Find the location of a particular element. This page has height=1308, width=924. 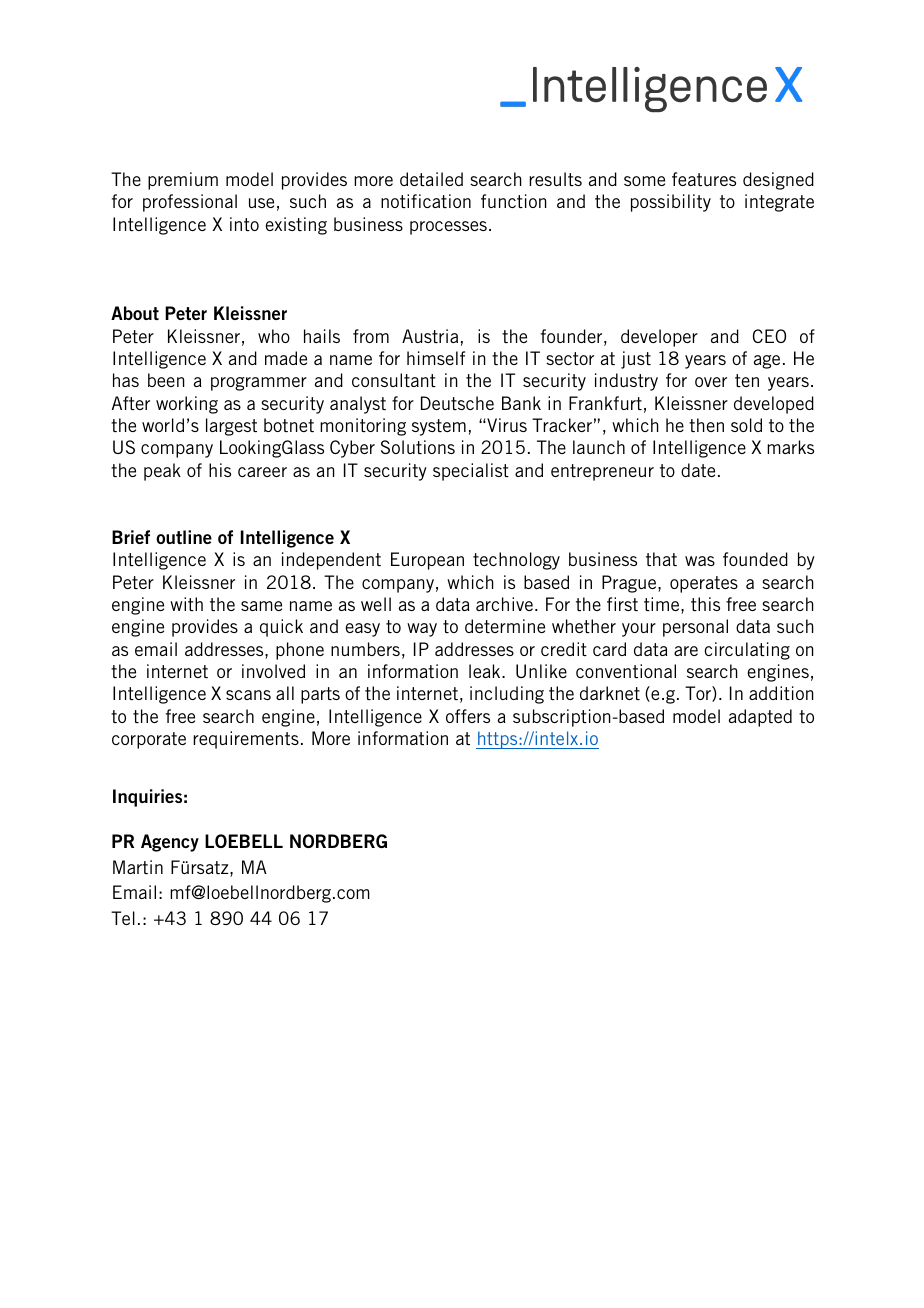

possibility is located at coordinates (671, 203).
